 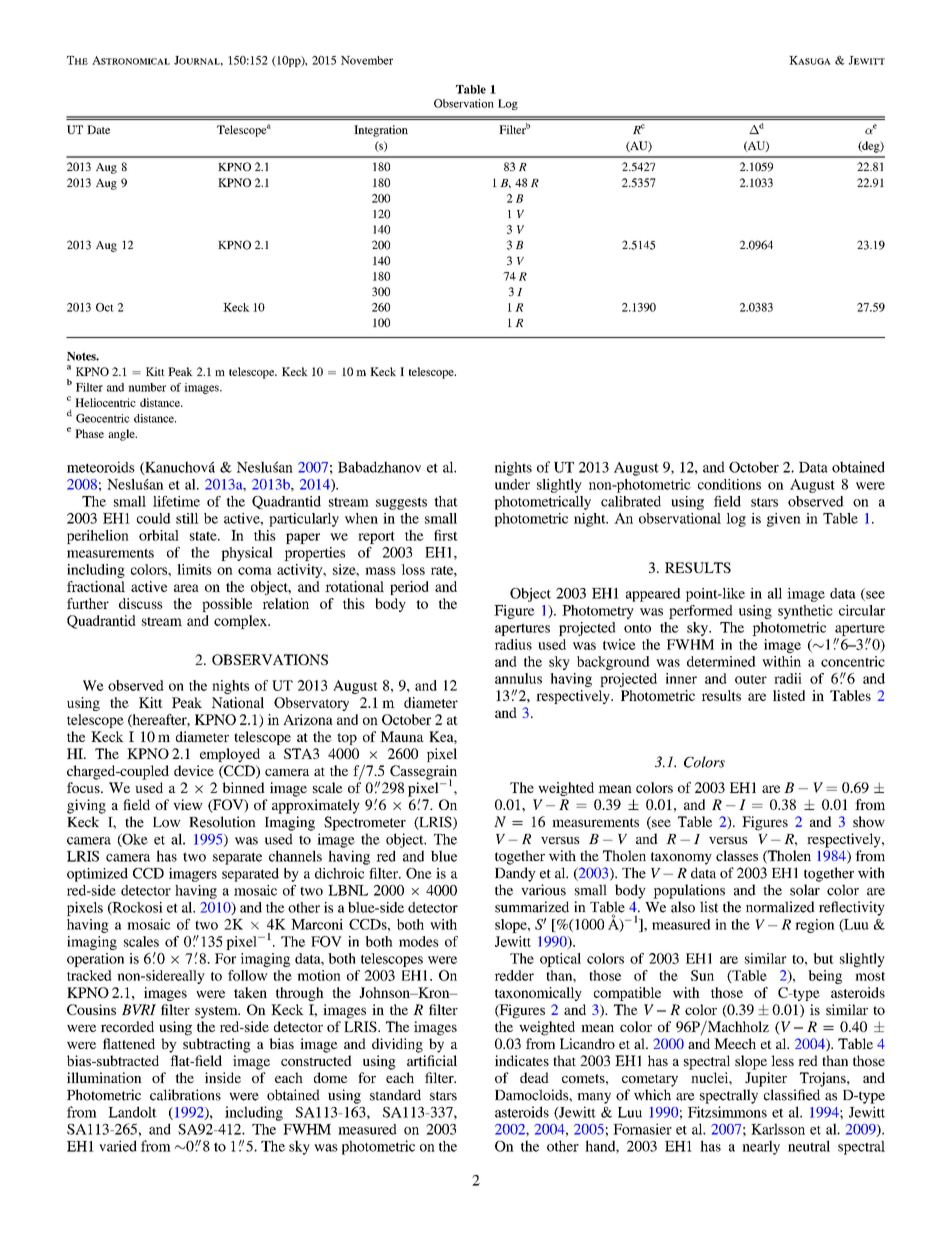 What do you see at coordinates (185, 1095) in the screenshot?
I see `calibrations` at bounding box center [185, 1095].
